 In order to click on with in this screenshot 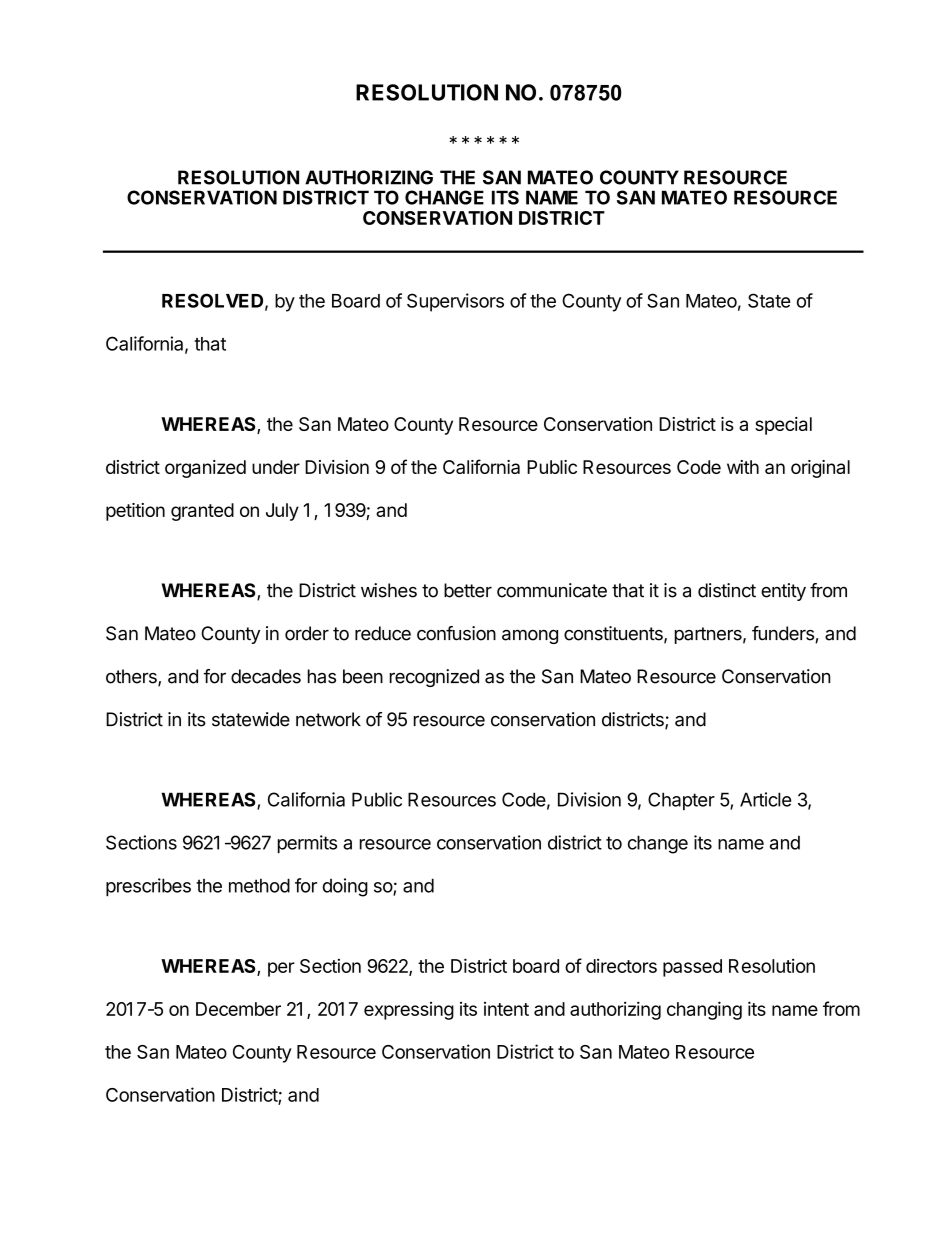, I will do `click(743, 467)`.
